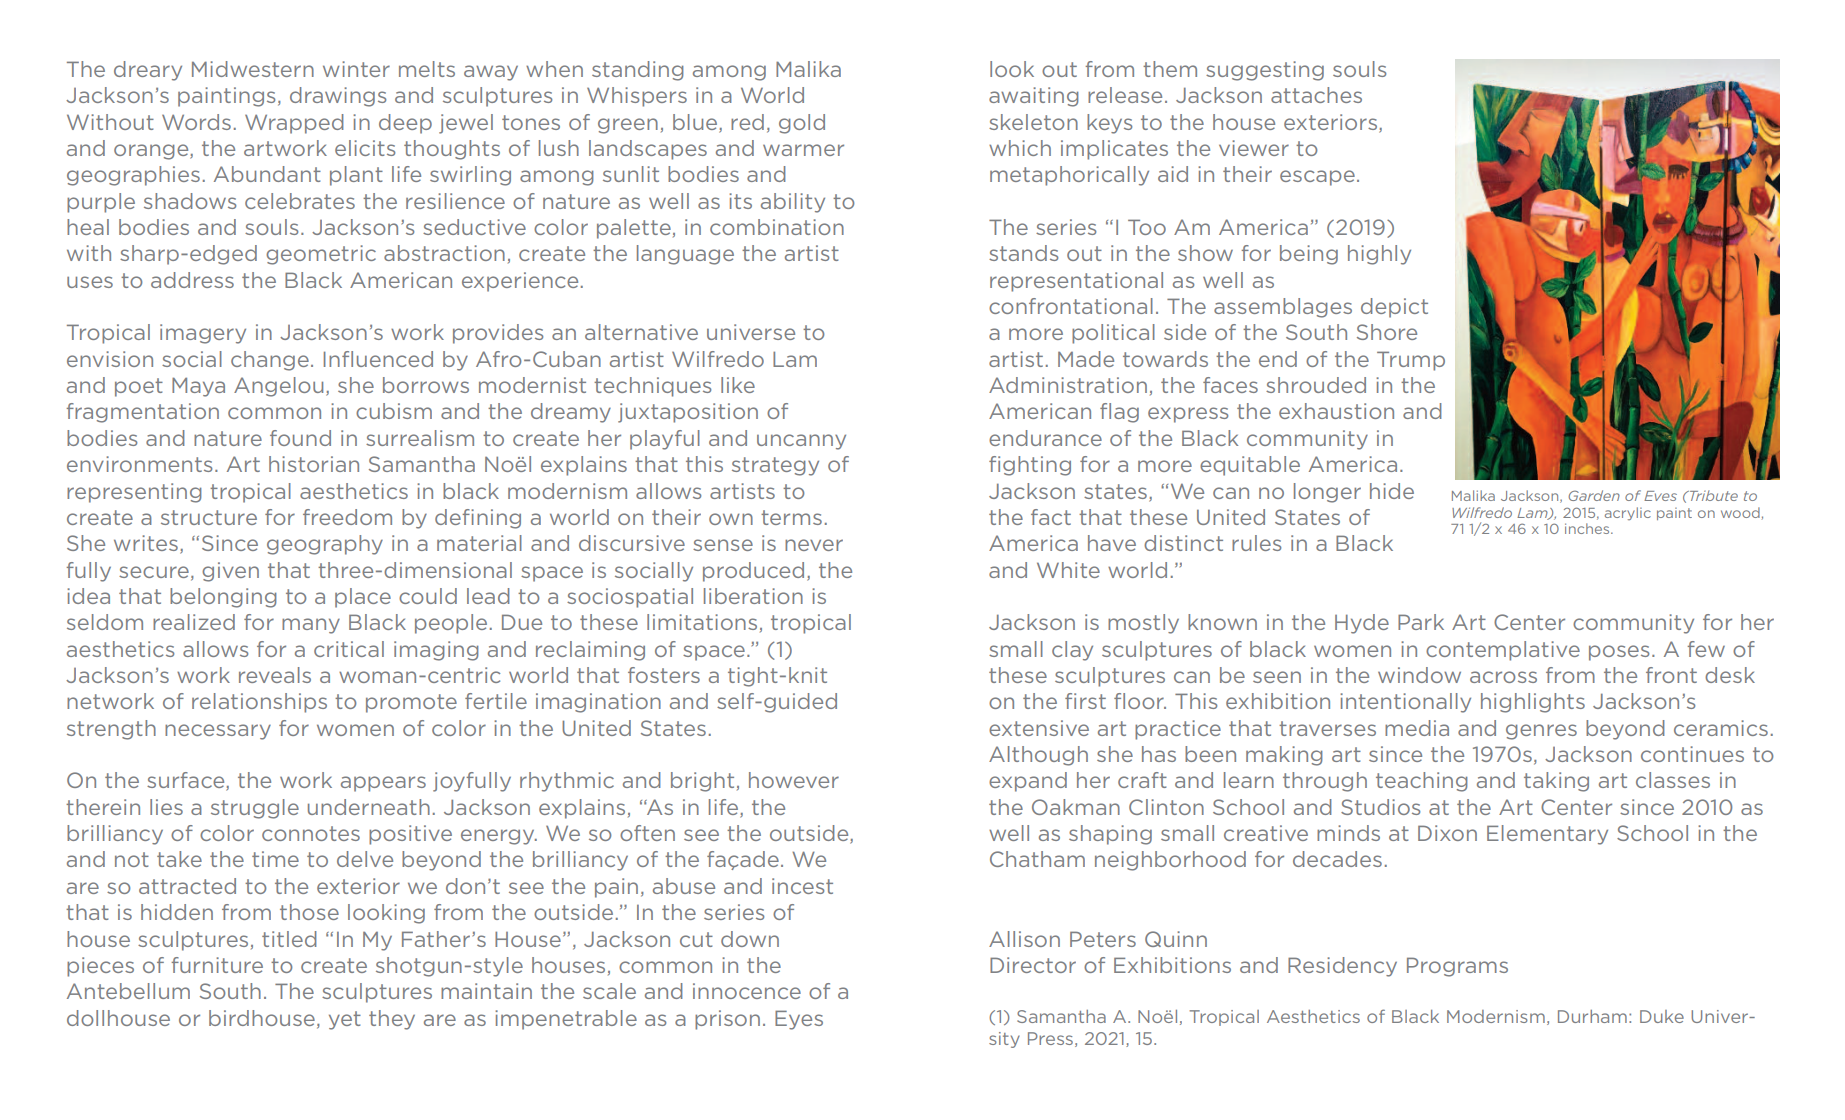 Image resolution: width=1845 pixels, height=1120 pixels. Describe the element at coordinates (259, 703) in the image. I see `relationships` at that location.
